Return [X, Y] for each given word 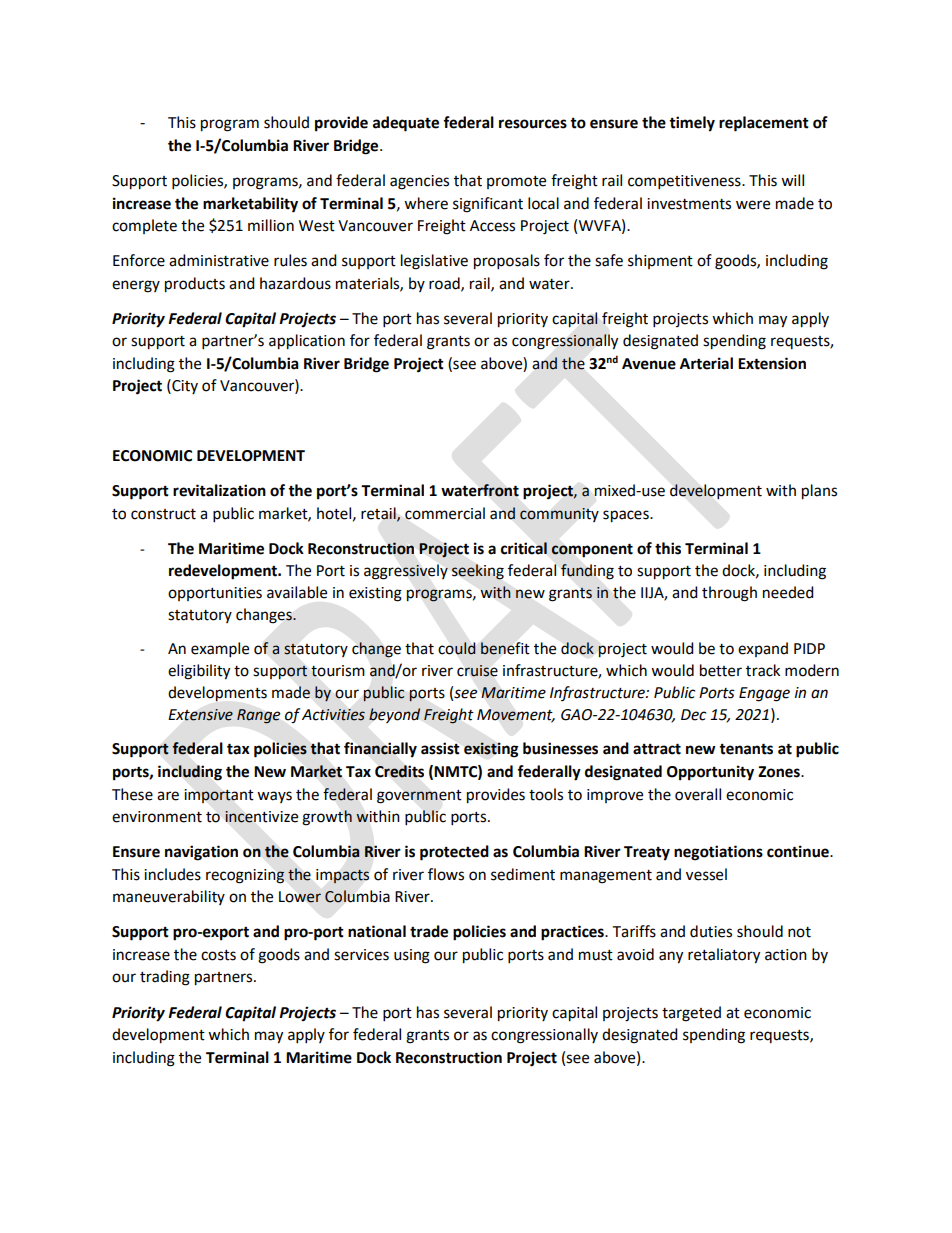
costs [218, 955]
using [412, 956]
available [297, 592]
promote [516, 182]
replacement [764, 124]
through [729, 594]
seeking [478, 572]
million [271, 225]
